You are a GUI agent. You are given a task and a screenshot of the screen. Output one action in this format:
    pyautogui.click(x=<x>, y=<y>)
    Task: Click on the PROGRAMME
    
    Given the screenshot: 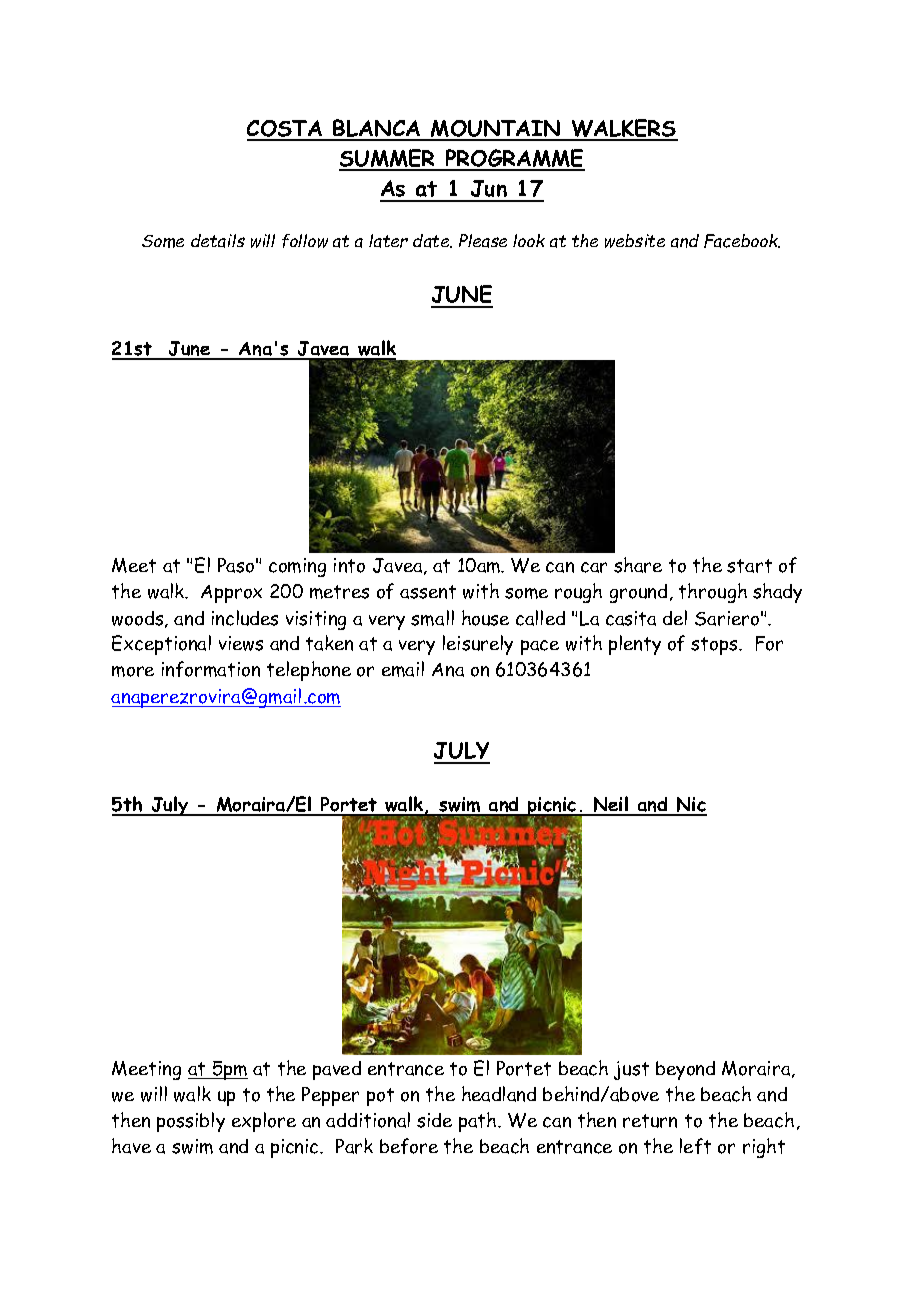 What is the action you would take?
    pyautogui.click(x=514, y=159)
